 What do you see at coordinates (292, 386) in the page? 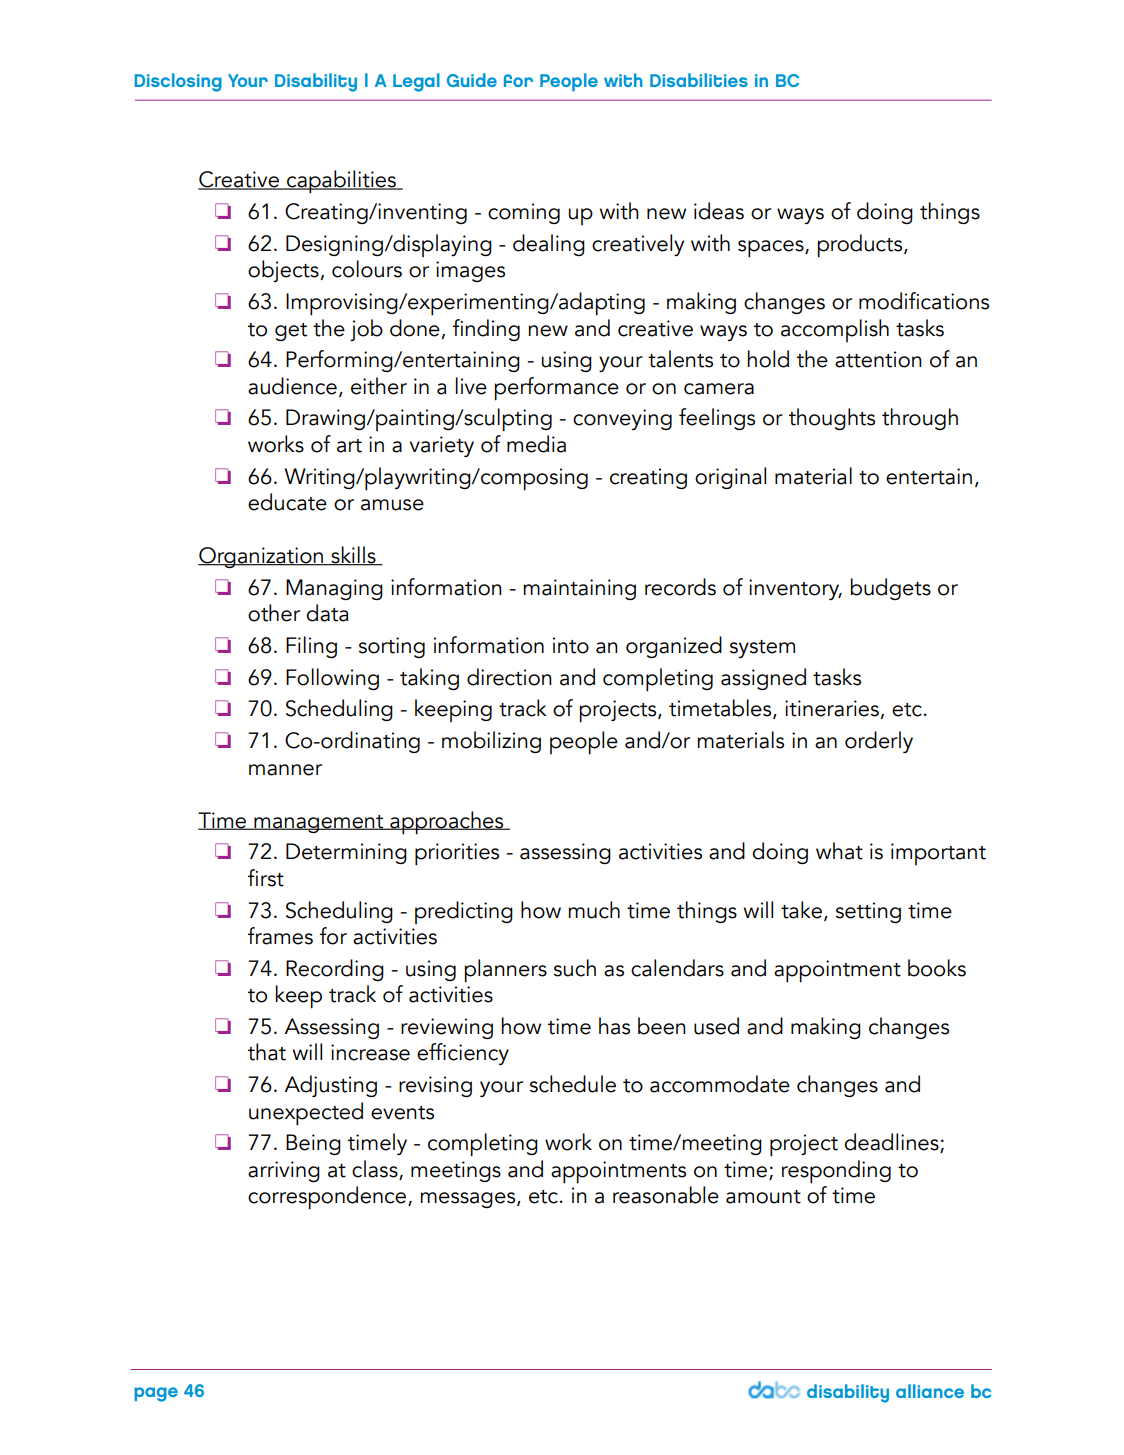
I see `audience` at bounding box center [292, 386].
